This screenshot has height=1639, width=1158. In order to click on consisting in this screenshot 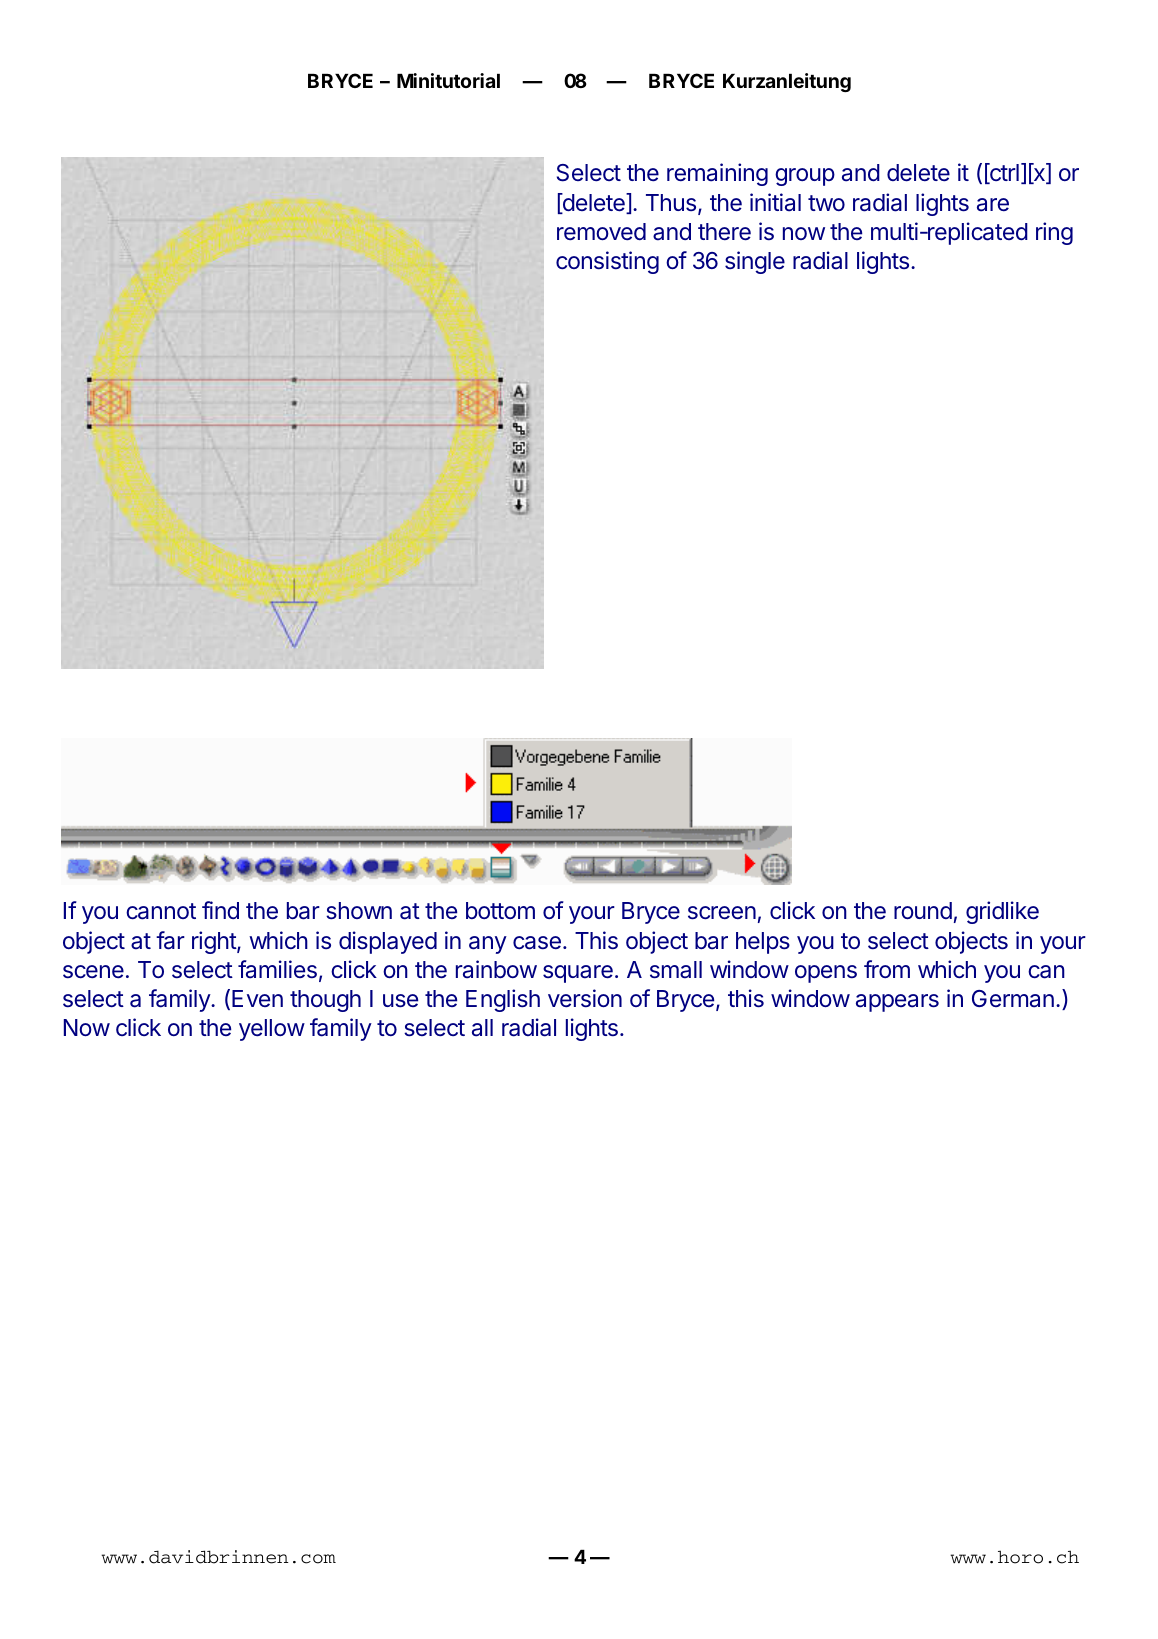, I will do `click(607, 262)`.
